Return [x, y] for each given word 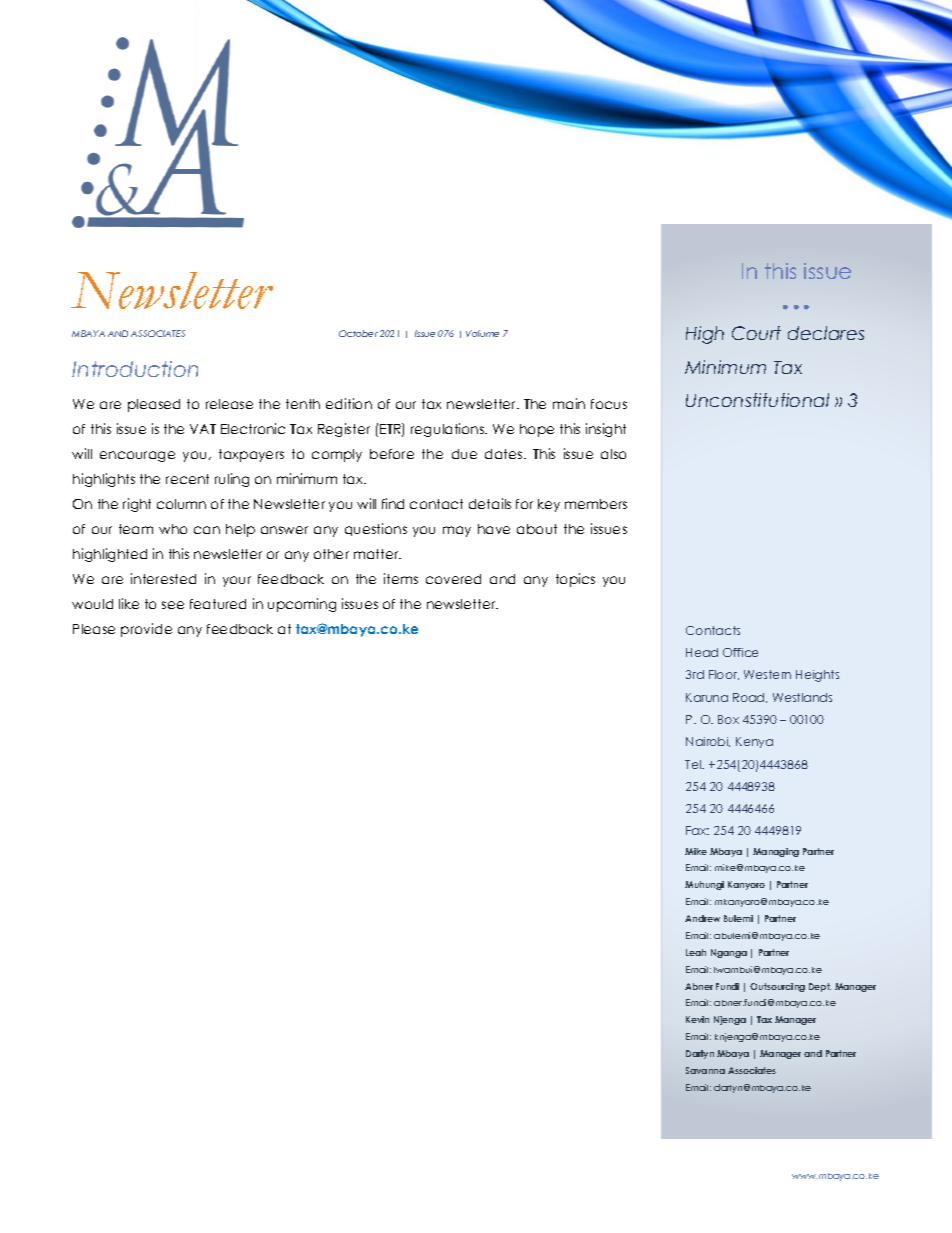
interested [163, 578]
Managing [776, 852]
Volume [482, 333]
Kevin [697, 1019]
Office [740, 652]
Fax [697, 830]
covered [453, 579]
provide [146, 630]
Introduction [135, 369]
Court [756, 333]
